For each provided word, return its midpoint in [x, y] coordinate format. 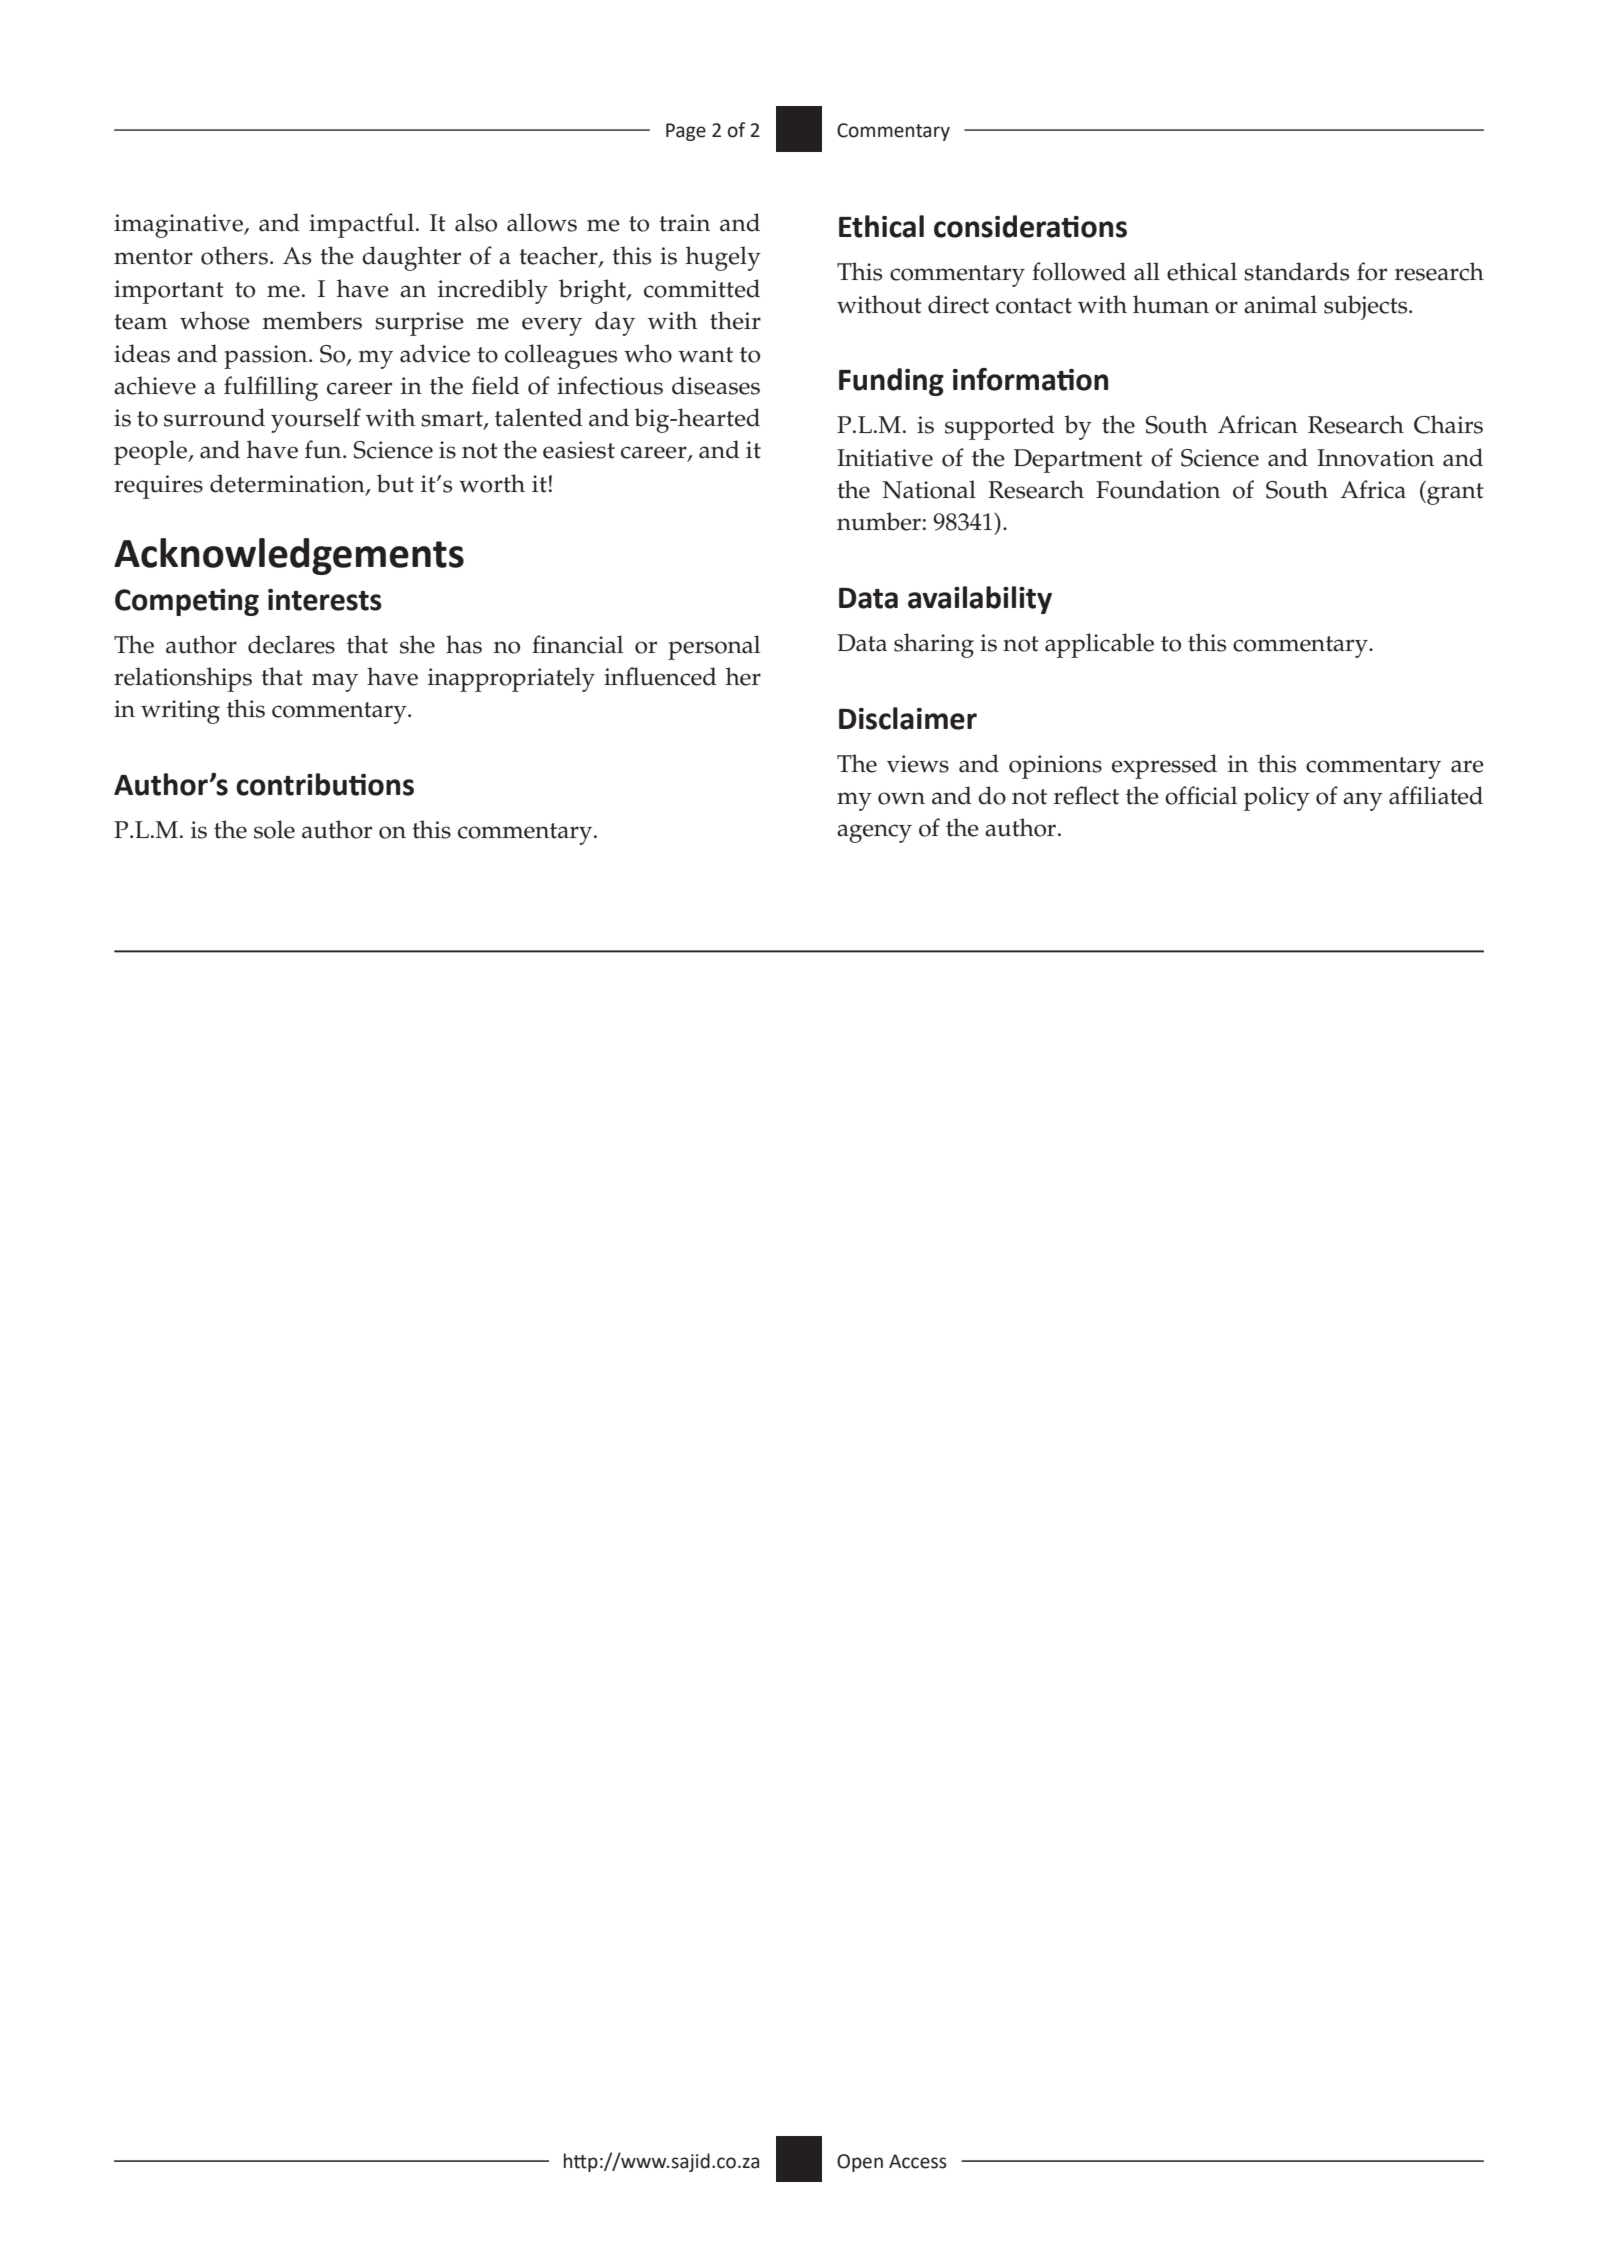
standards [1296, 271]
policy [1277, 798]
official [1201, 795]
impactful [361, 225]
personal [714, 647]
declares [291, 644]
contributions [325, 784]
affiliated [1436, 795]
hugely [723, 258]
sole [274, 829]
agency [874, 833]
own [901, 798]
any [1363, 801]
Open [860, 2163]
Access [918, 2161]
